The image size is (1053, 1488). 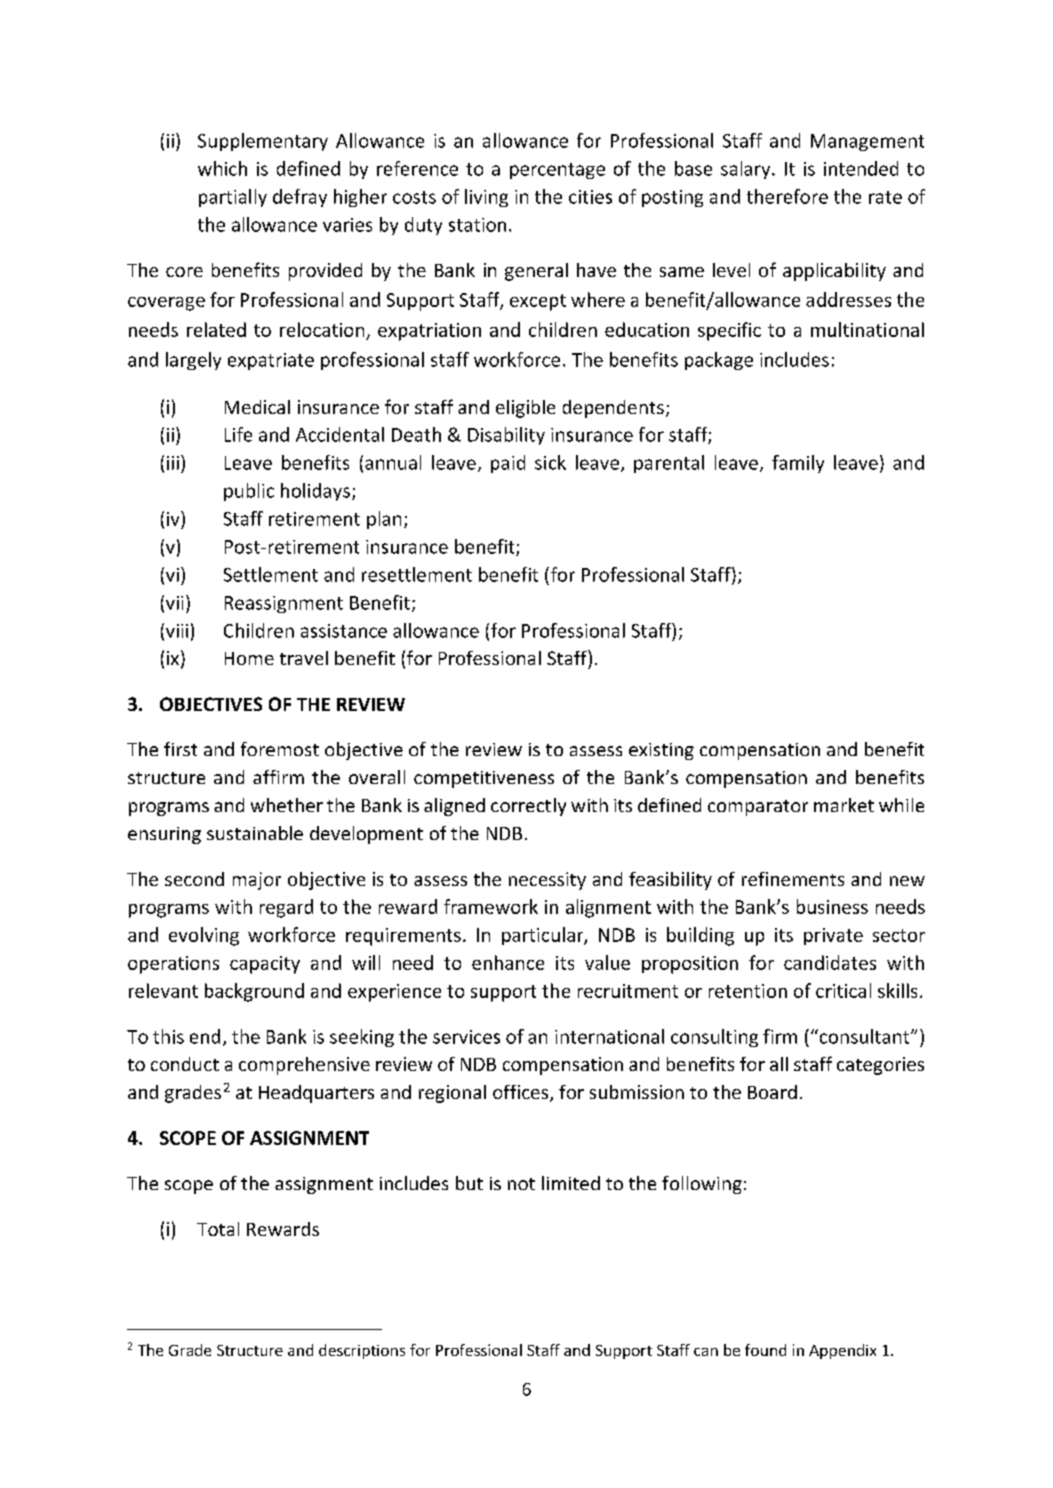 What do you see at coordinates (249, 492) in the page?
I see `public` at bounding box center [249, 492].
